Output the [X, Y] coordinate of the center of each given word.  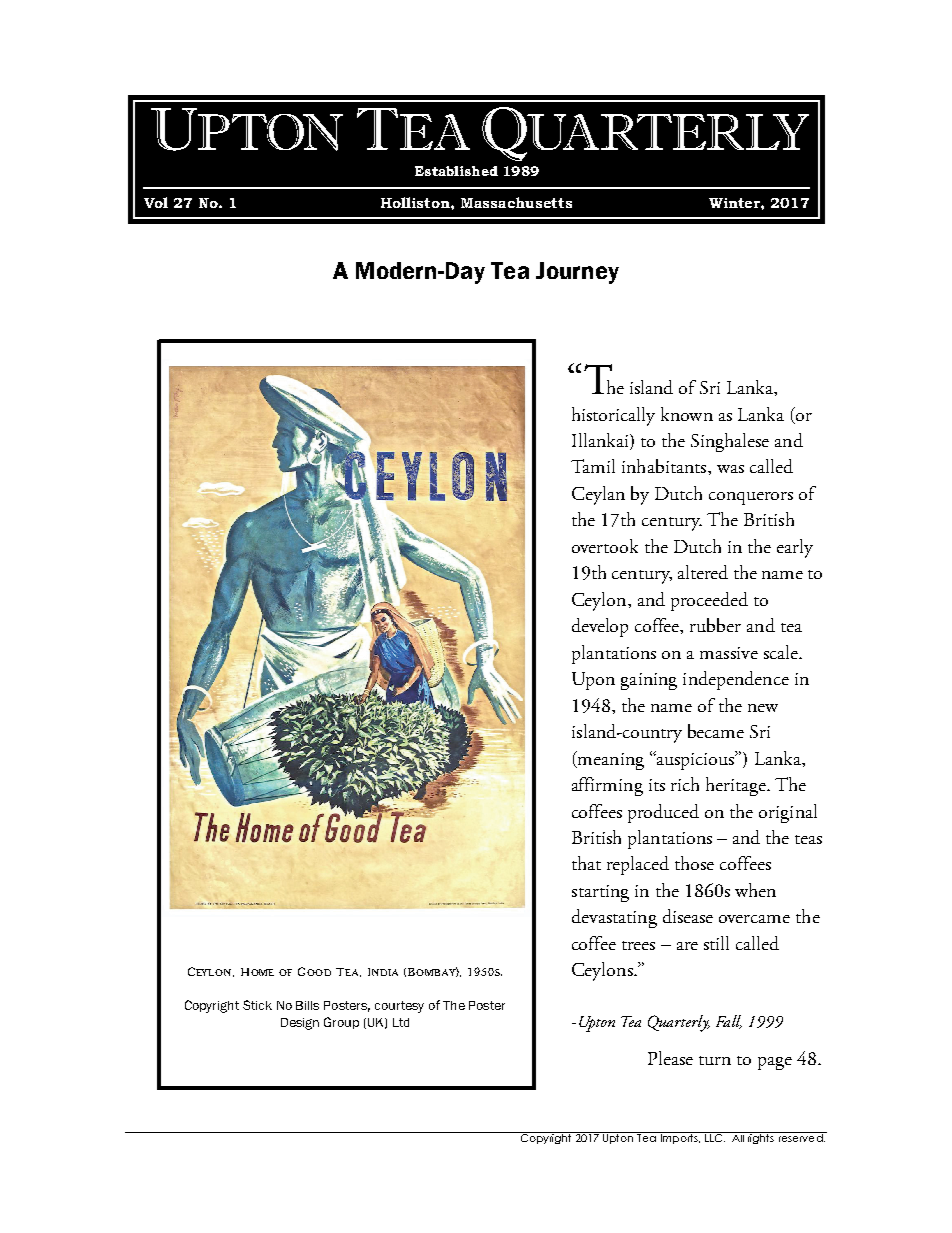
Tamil [593, 466]
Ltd [401, 1022]
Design [300, 1024]
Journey [577, 273]
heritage [737, 786]
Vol [156, 202]
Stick [257, 1005]
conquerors [751, 498]
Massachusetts [516, 202]
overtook [605, 546]
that [586, 863]
